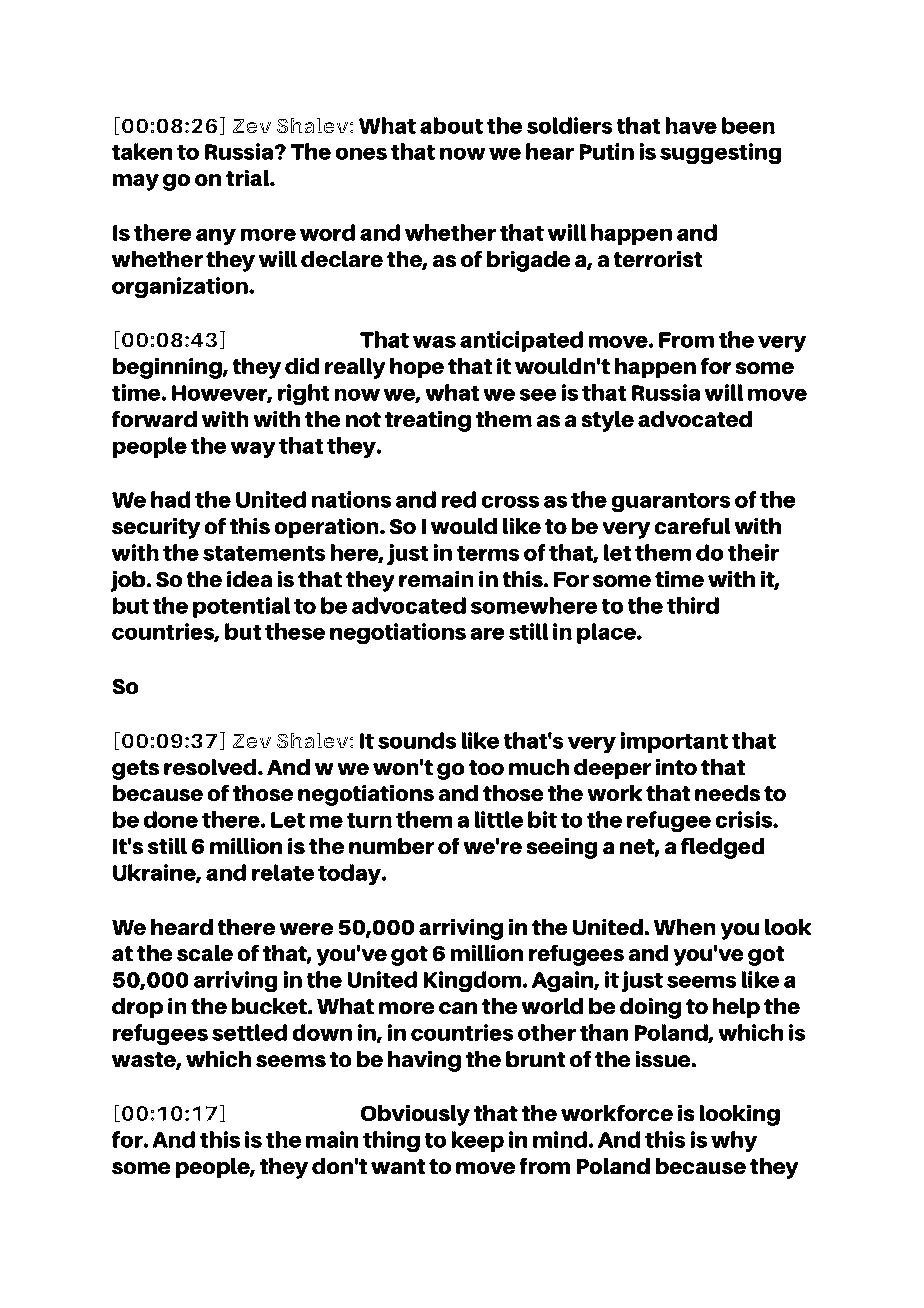  I want to click on third, so click(693, 605).
